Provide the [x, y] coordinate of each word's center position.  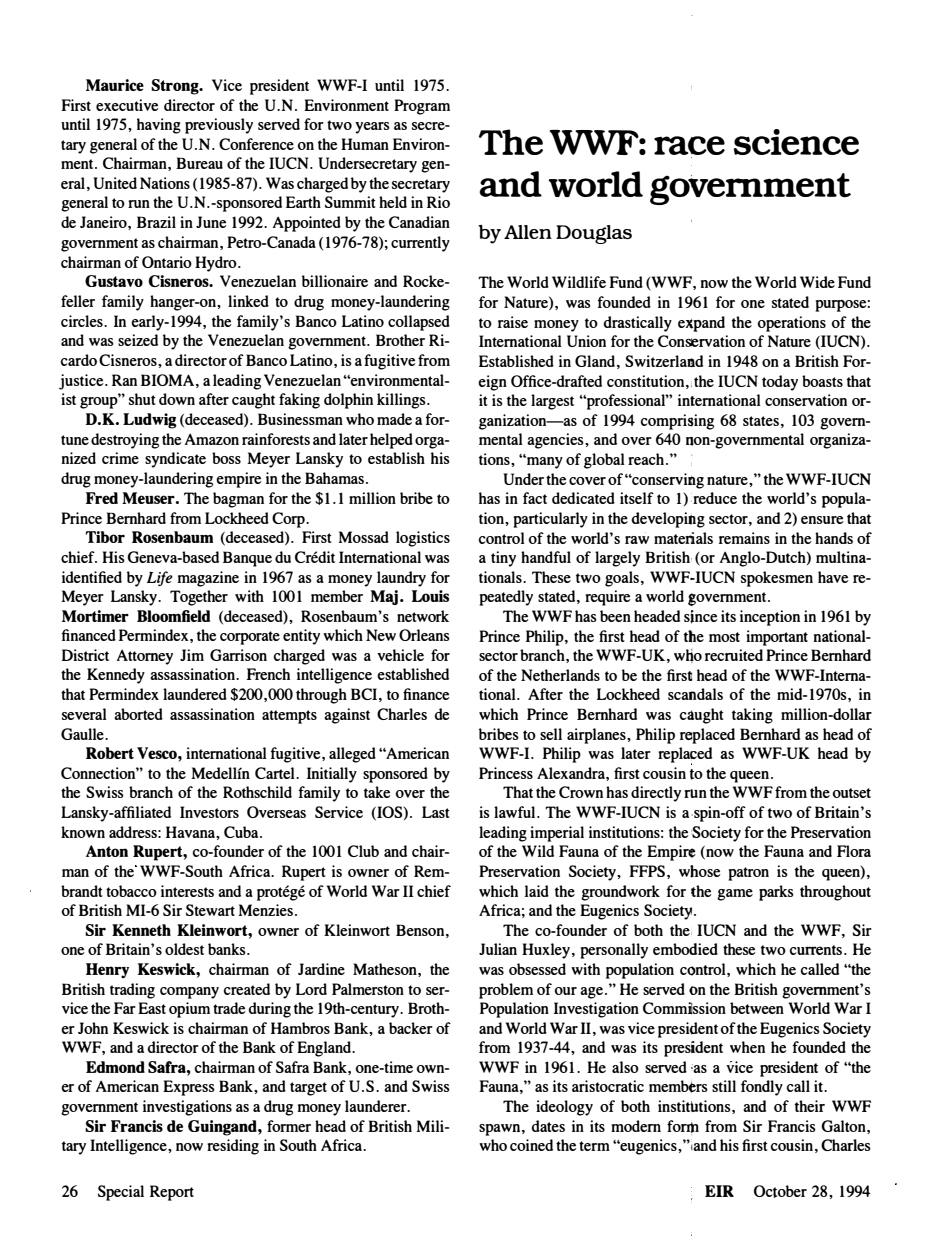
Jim [192, 655]
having [159, 126]
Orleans [424, 635]
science [796, 142]
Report [172, 1193]
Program [422, 107]
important [777, 638]
